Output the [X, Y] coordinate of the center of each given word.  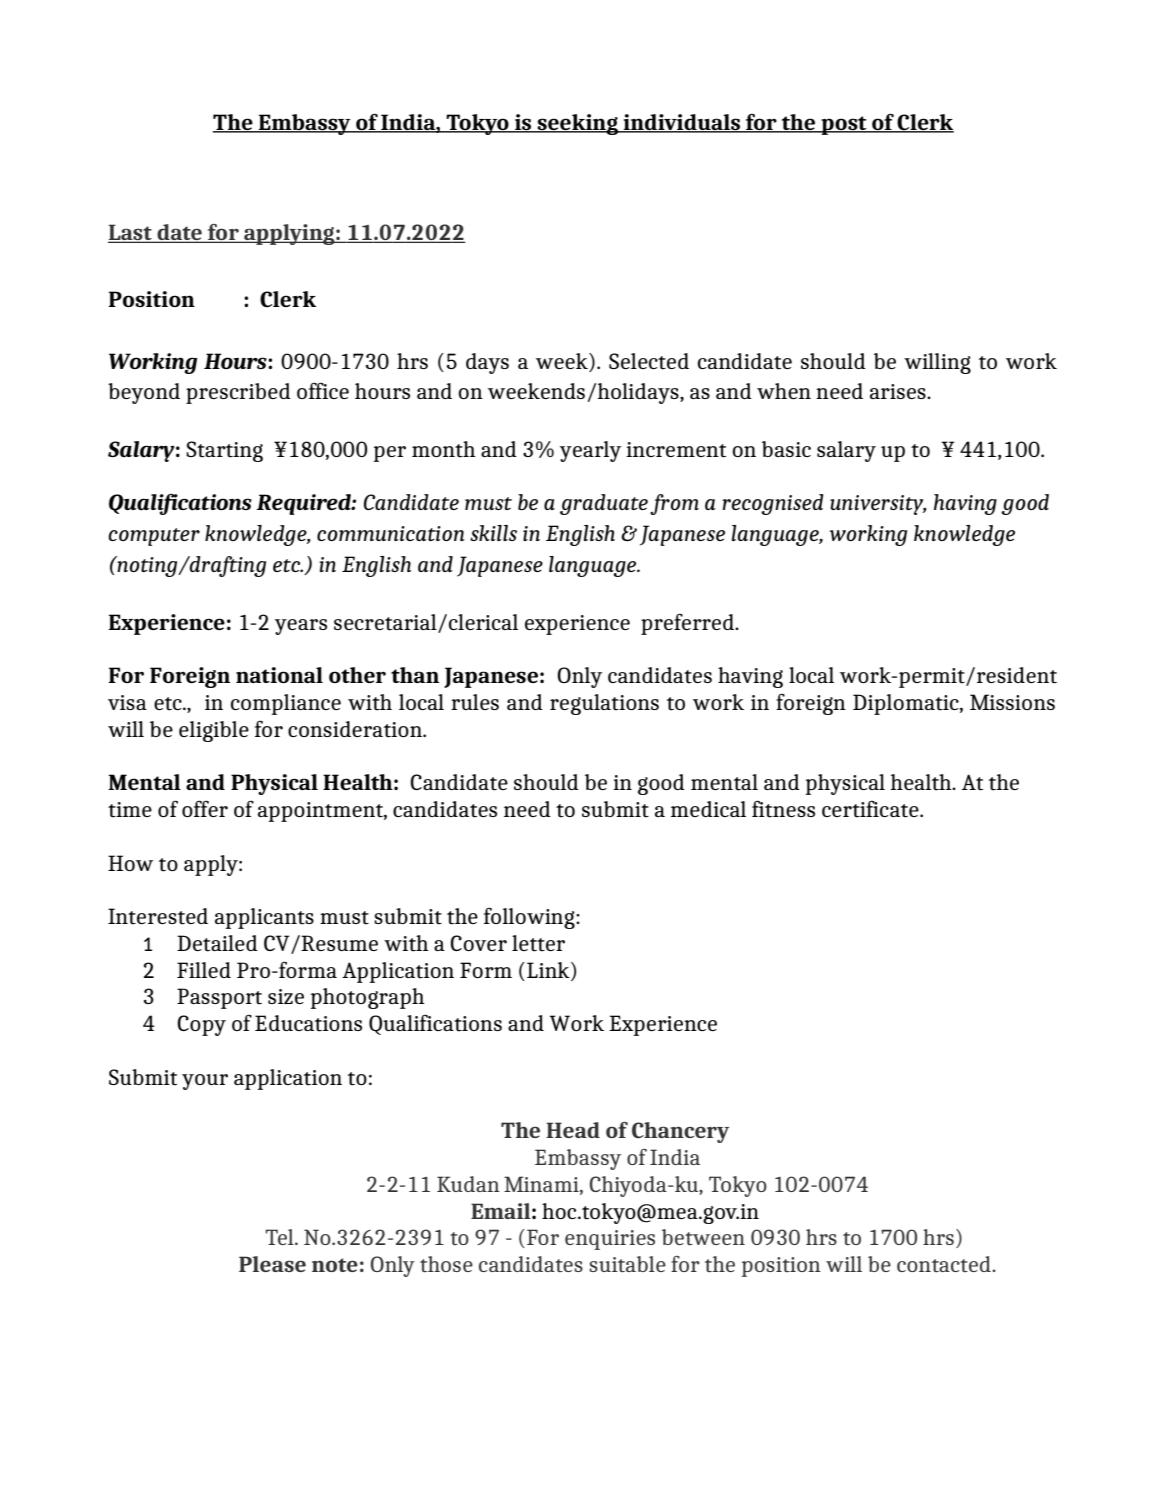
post [844, 125]
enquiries [610, 1240]
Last [131, 233]
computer [154, 537]
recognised [772, 504]
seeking [578, 124]
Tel [281, 1237]
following [530, 918]
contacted [945, 1264]
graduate [604, 504]
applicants [264, 918]
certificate [871, 809]
